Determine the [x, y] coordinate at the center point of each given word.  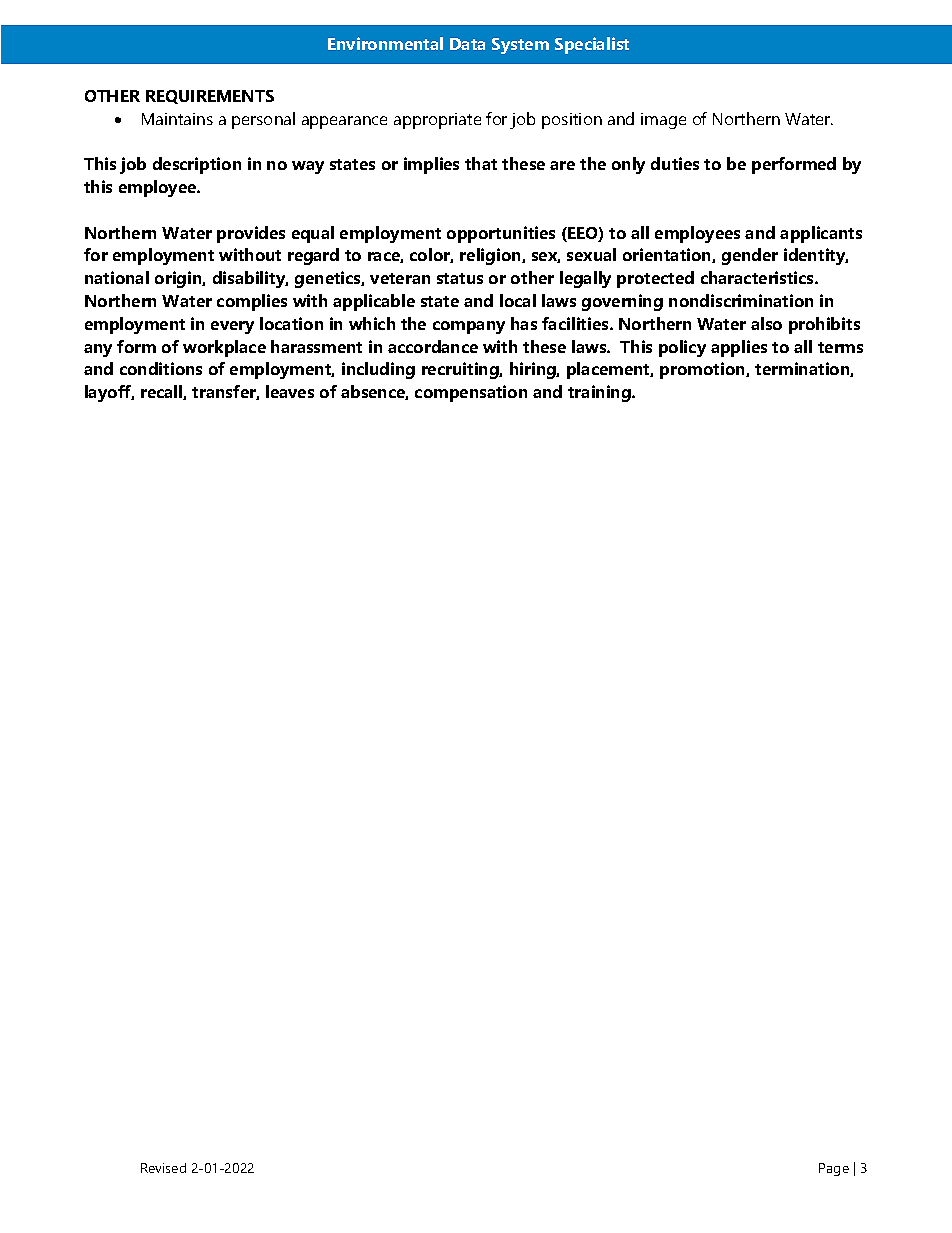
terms [840, 347]
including [378, 370]
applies [739, 348]
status [460, 278]
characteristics [758, 277]
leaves [290, 391]
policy [682, 348]
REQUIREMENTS [210, 97]
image [663, 121]
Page [834, 1169]
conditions [161, 368]
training [600, 393]
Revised [163, 1168]
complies [252, 302]
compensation [471, 393]
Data [467, 44]
